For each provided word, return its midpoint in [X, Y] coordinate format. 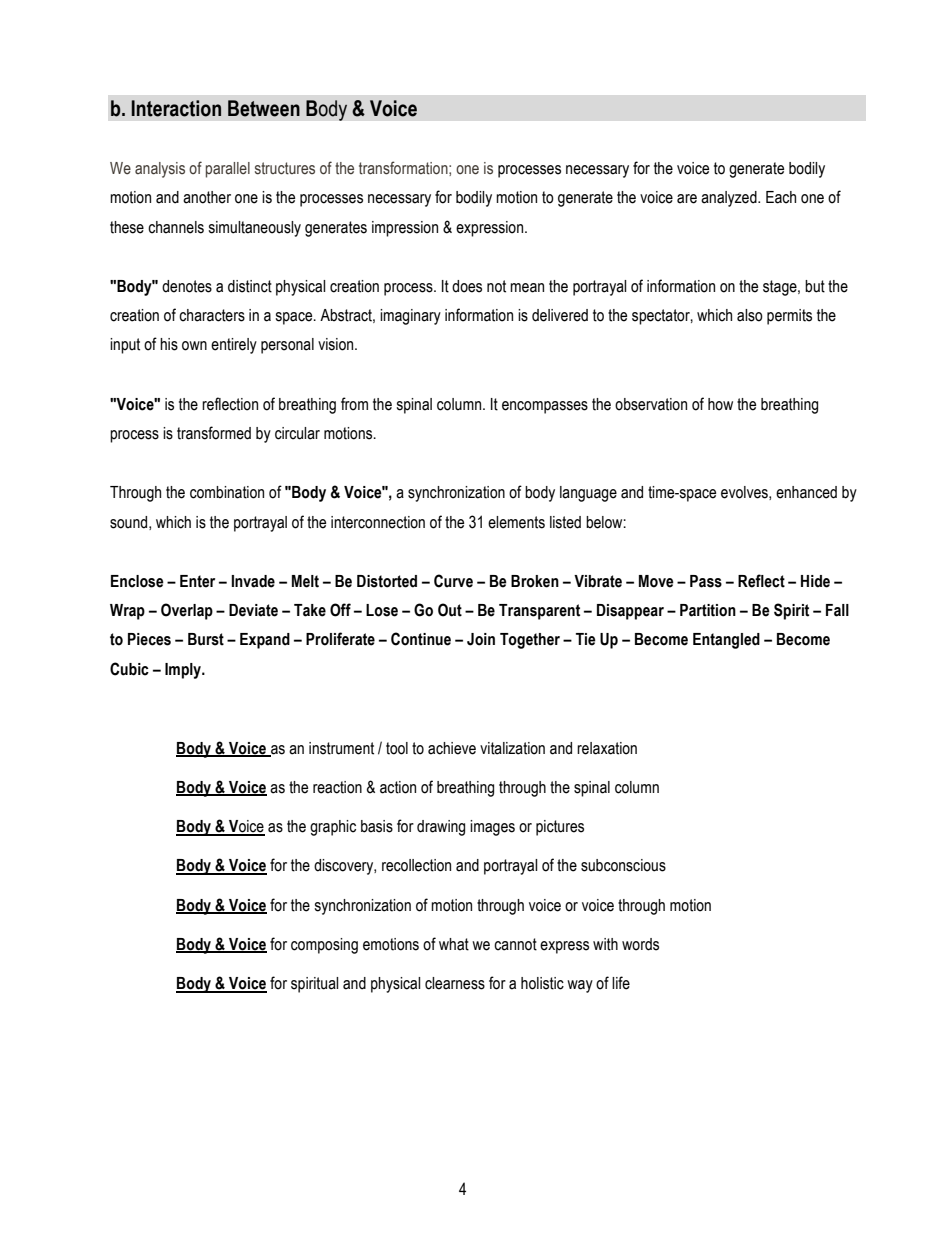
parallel [228, 170]
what [454, 944]
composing [324, 946]
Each [781, 197]
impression [405, 229]
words [640, 944]
